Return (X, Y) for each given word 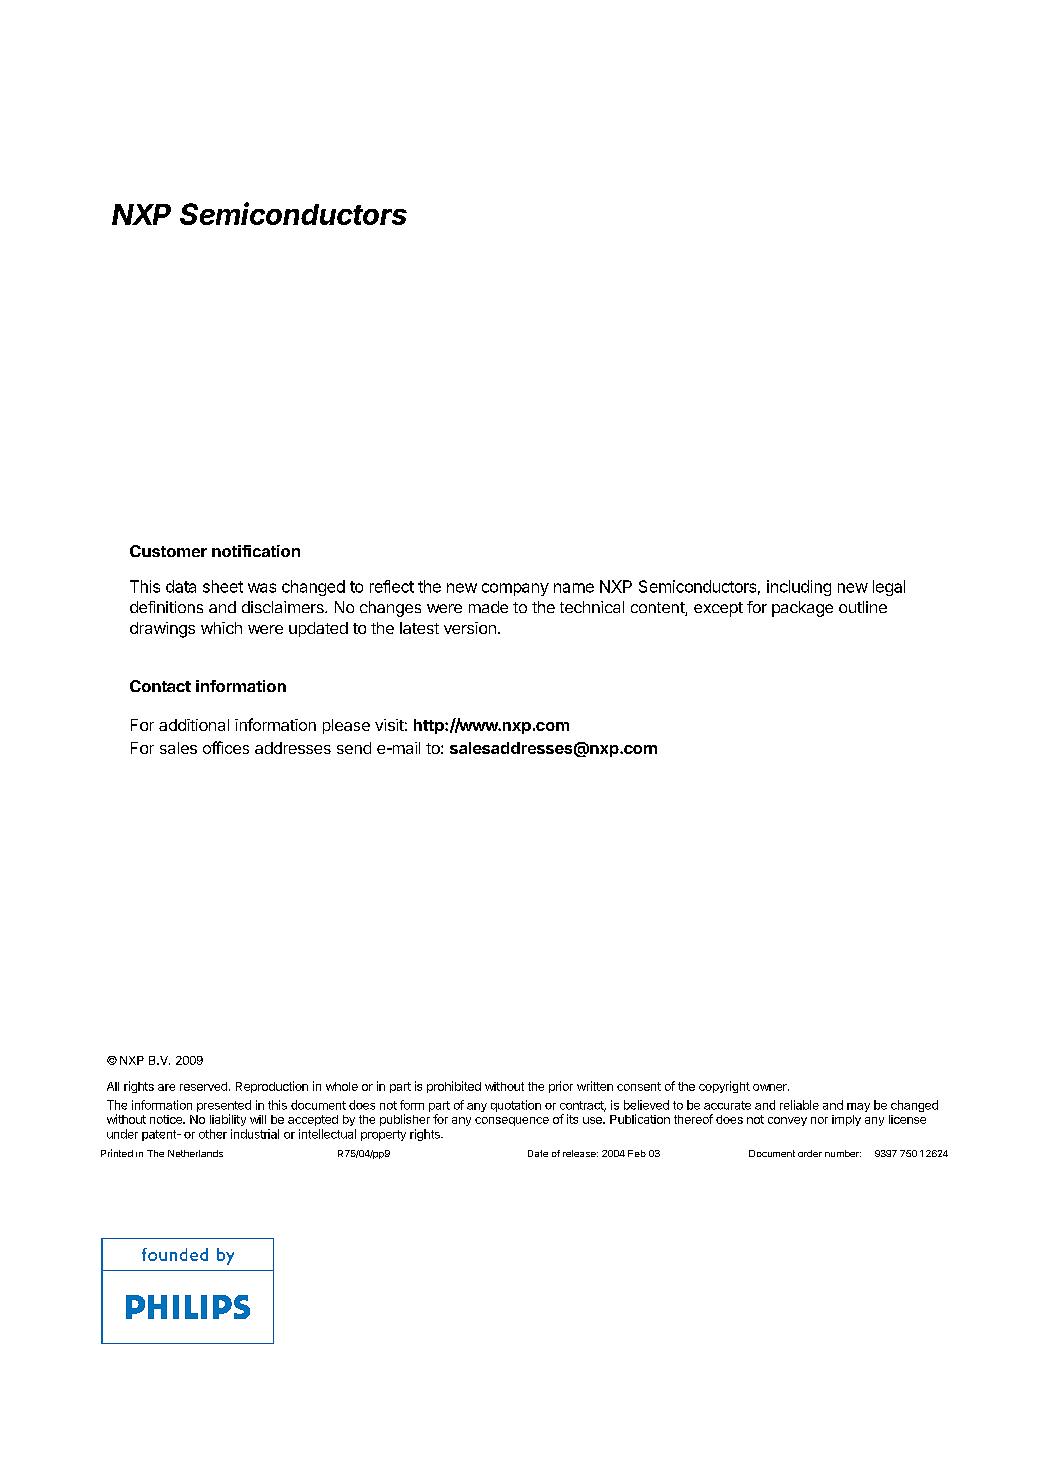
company (515, 589)
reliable (799, 1105)
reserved (203, 1086)
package (802, 609)
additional (194, 725)
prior (561, 1087)
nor (819, 1120)
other (213, 1134)
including (799, 588)
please (346, 726)
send (354, 748)
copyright (724, 1087)
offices (226, 747)
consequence (512, 1121)
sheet (223, 586)
